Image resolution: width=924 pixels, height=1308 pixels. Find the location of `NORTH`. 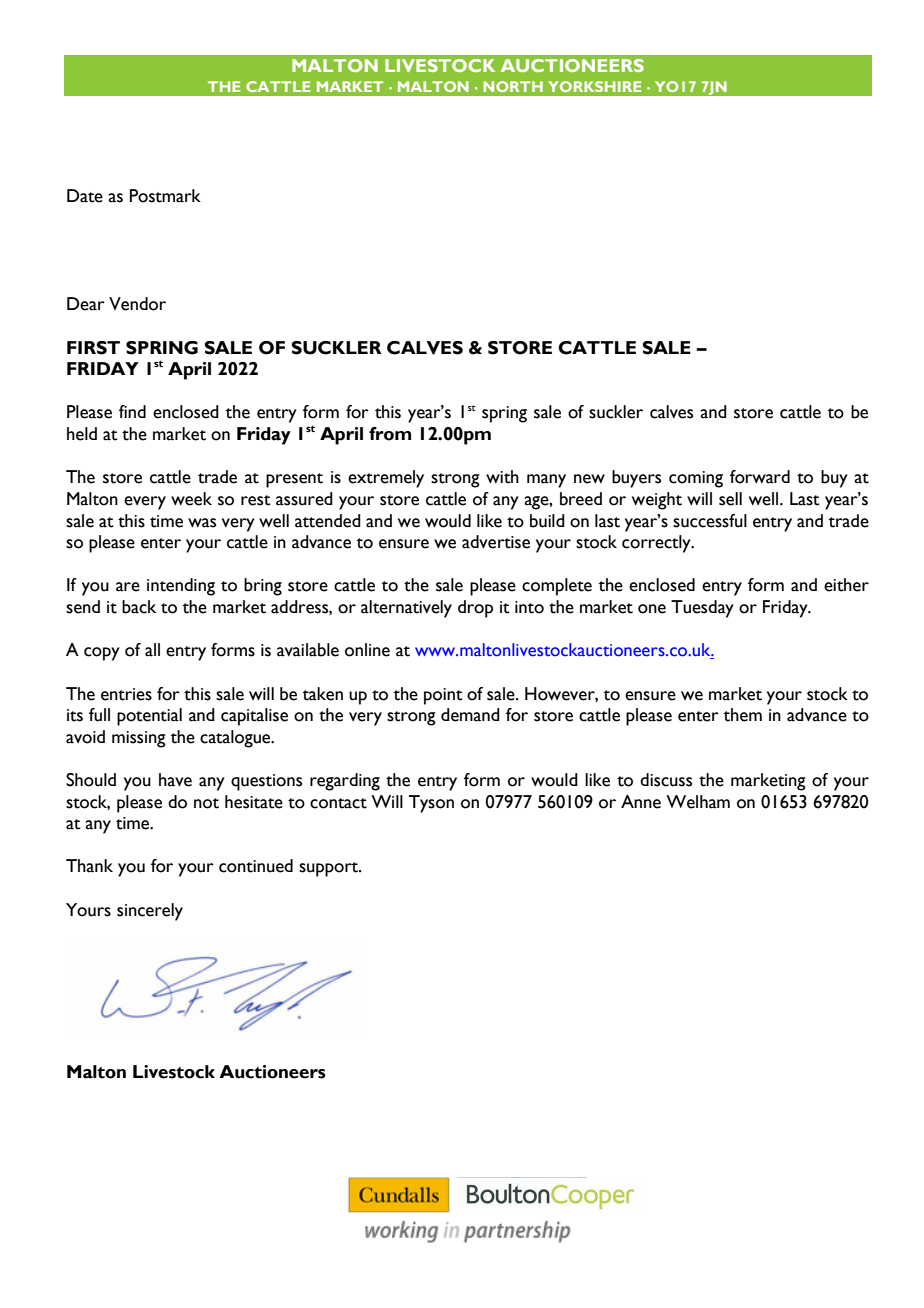

NORTH is located at coordinates (513, 86).
